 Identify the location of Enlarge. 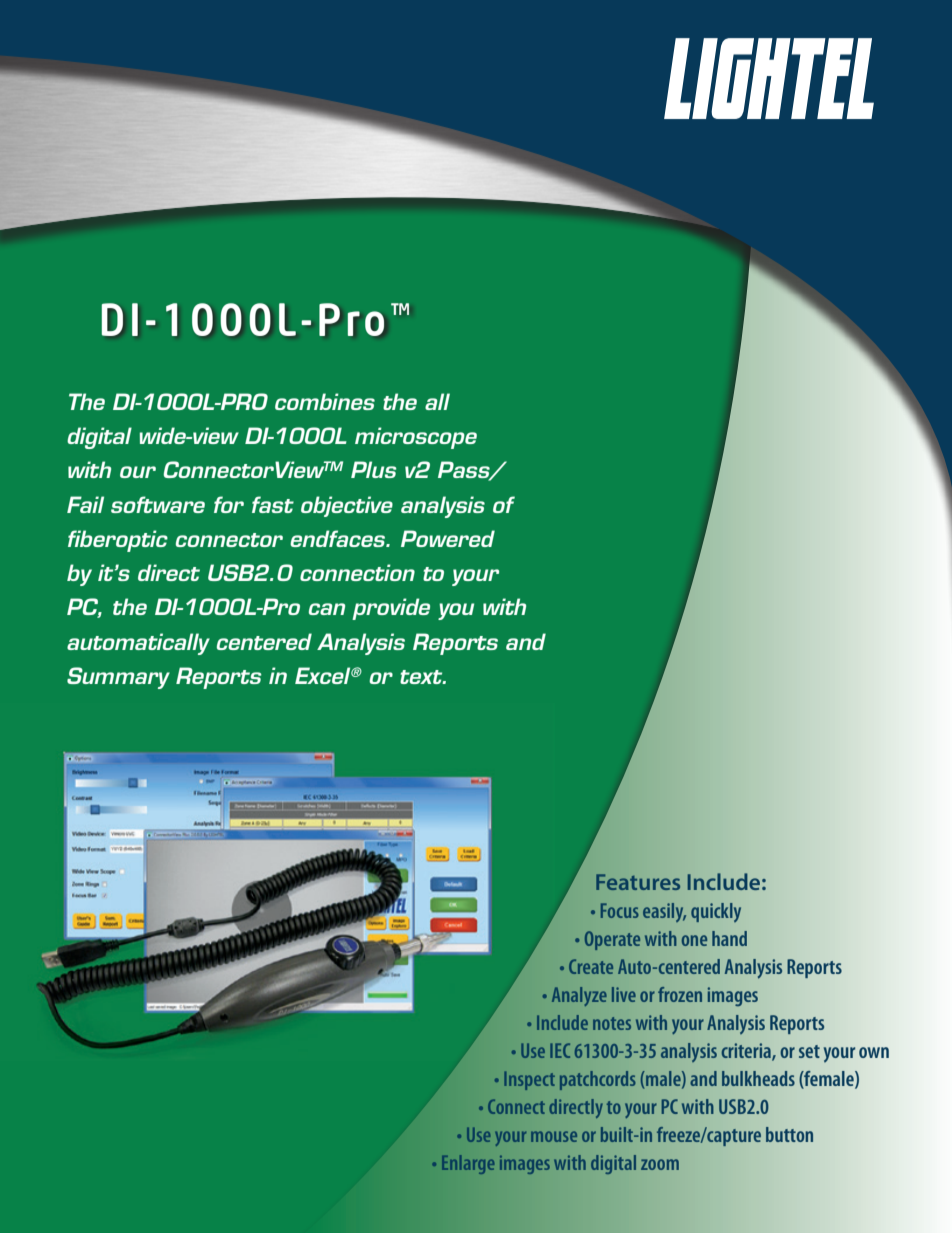
(468, 1164).
